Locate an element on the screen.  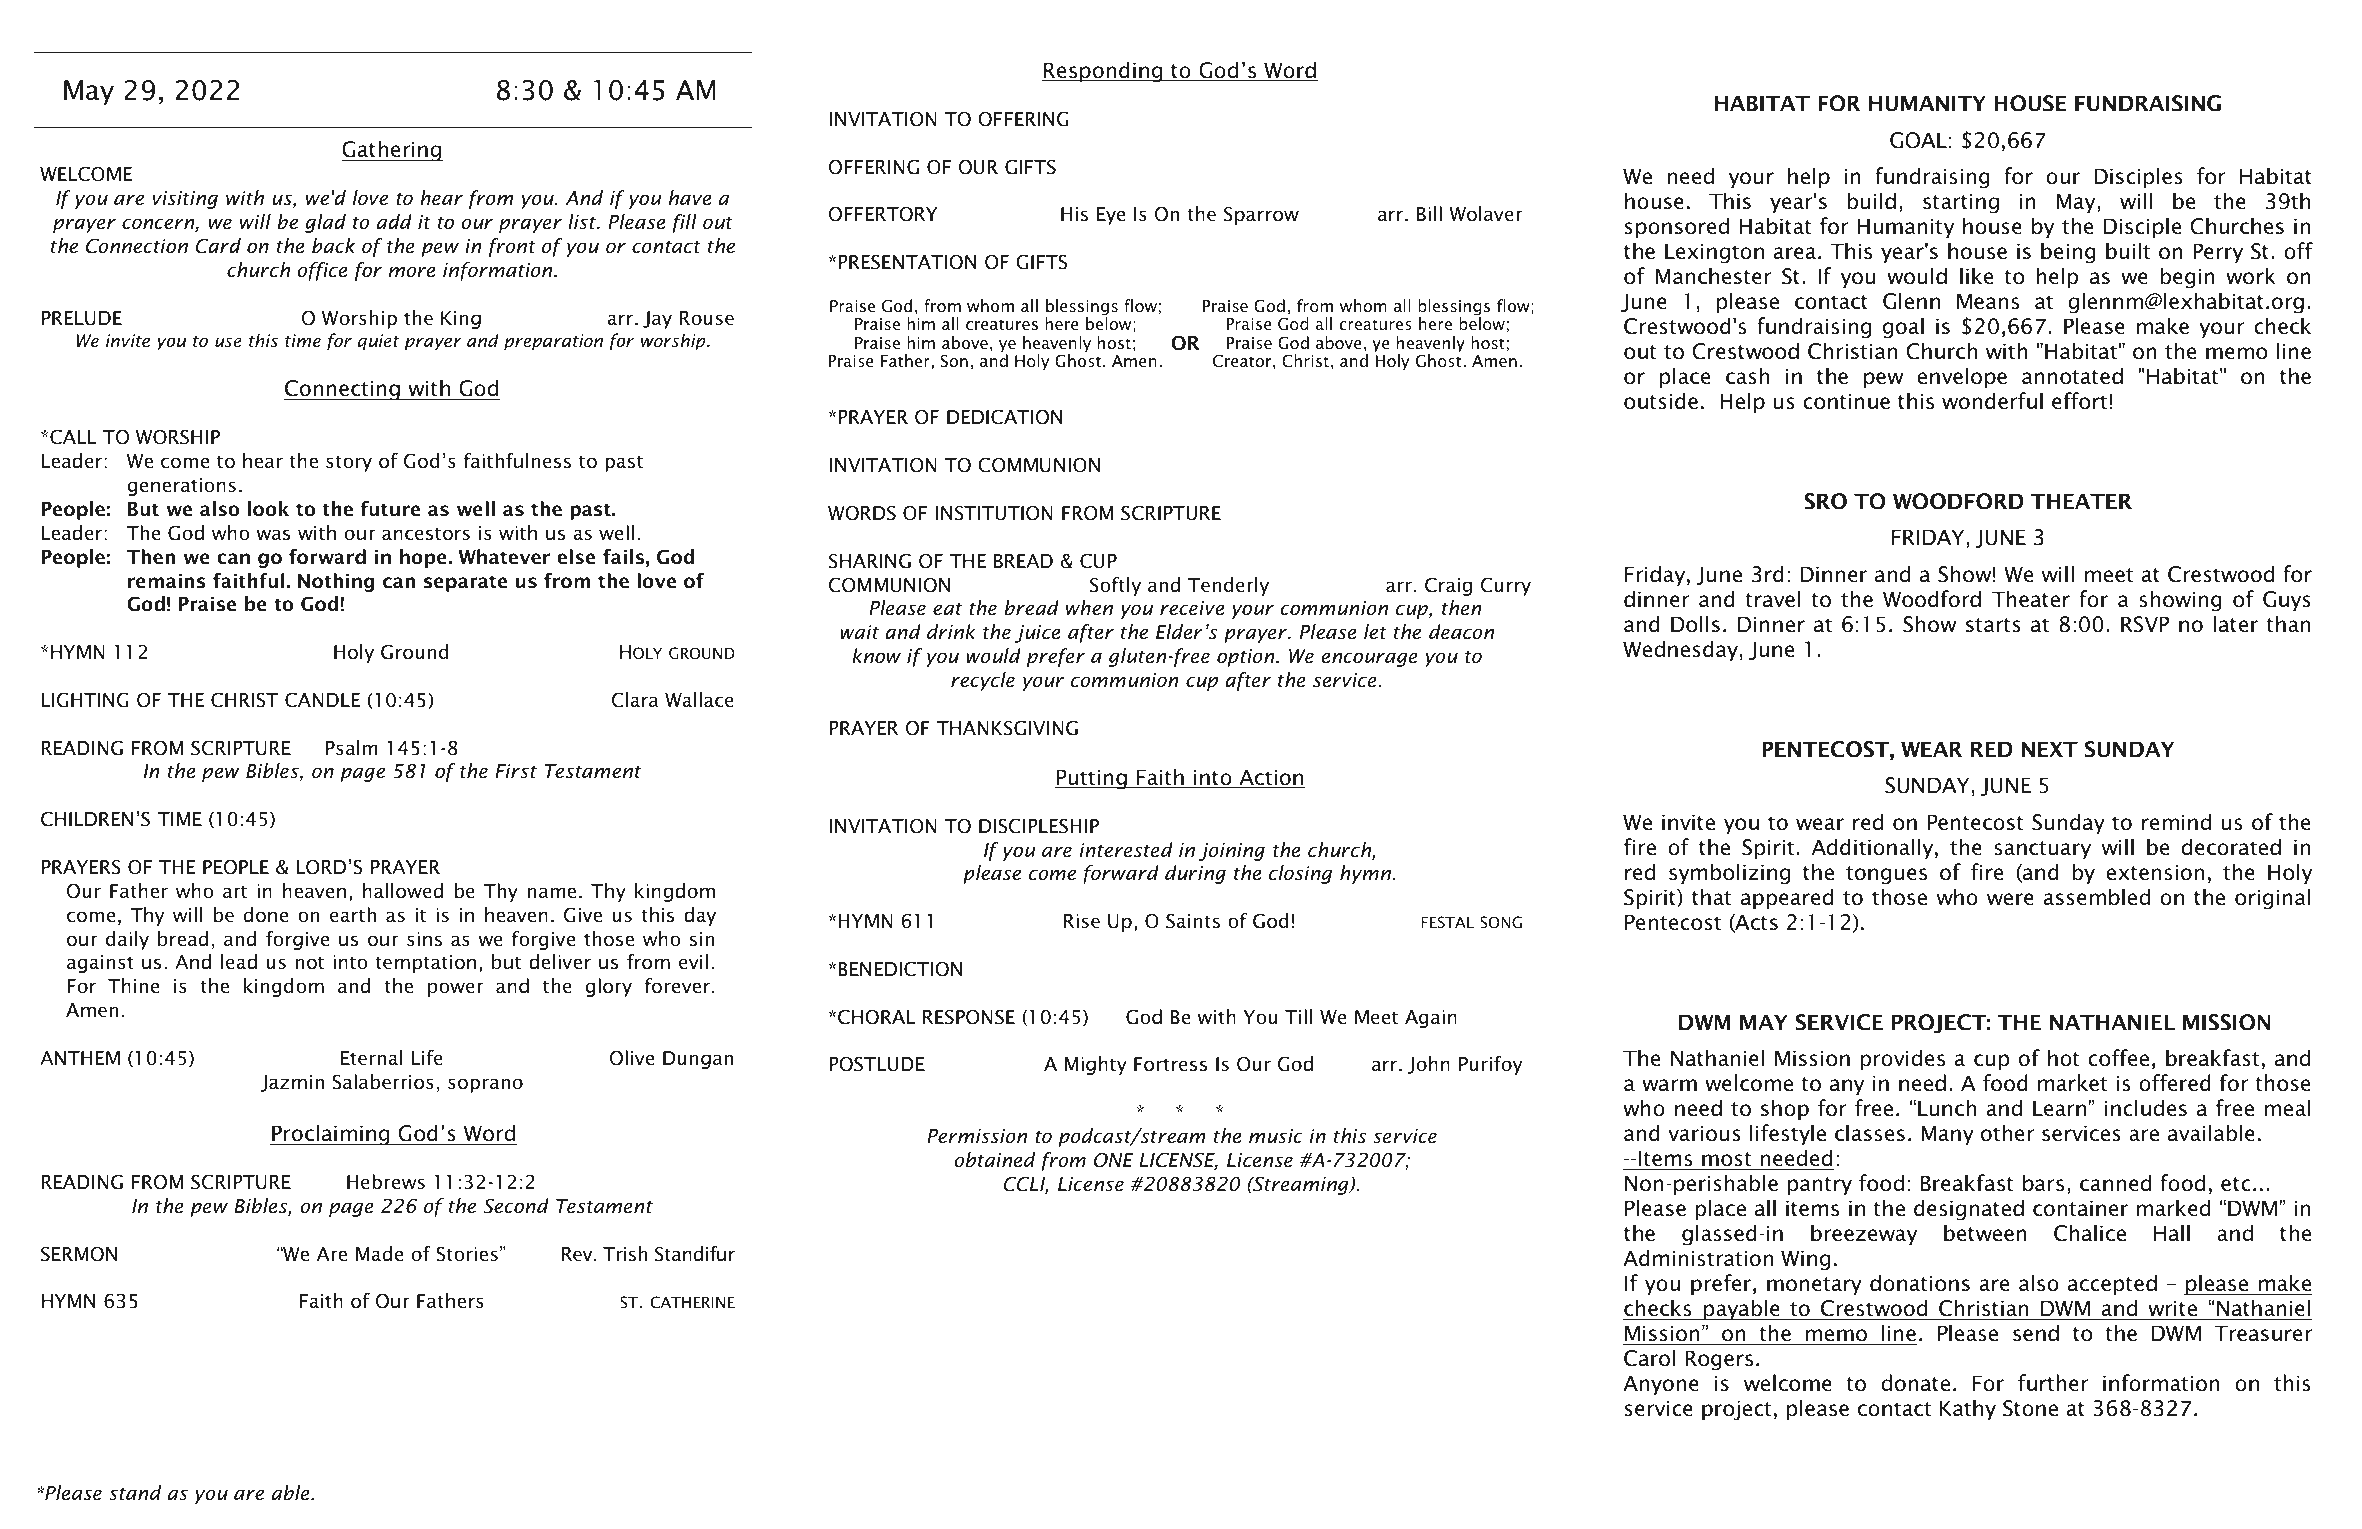
Made is located at coordinates (379, 1254).
